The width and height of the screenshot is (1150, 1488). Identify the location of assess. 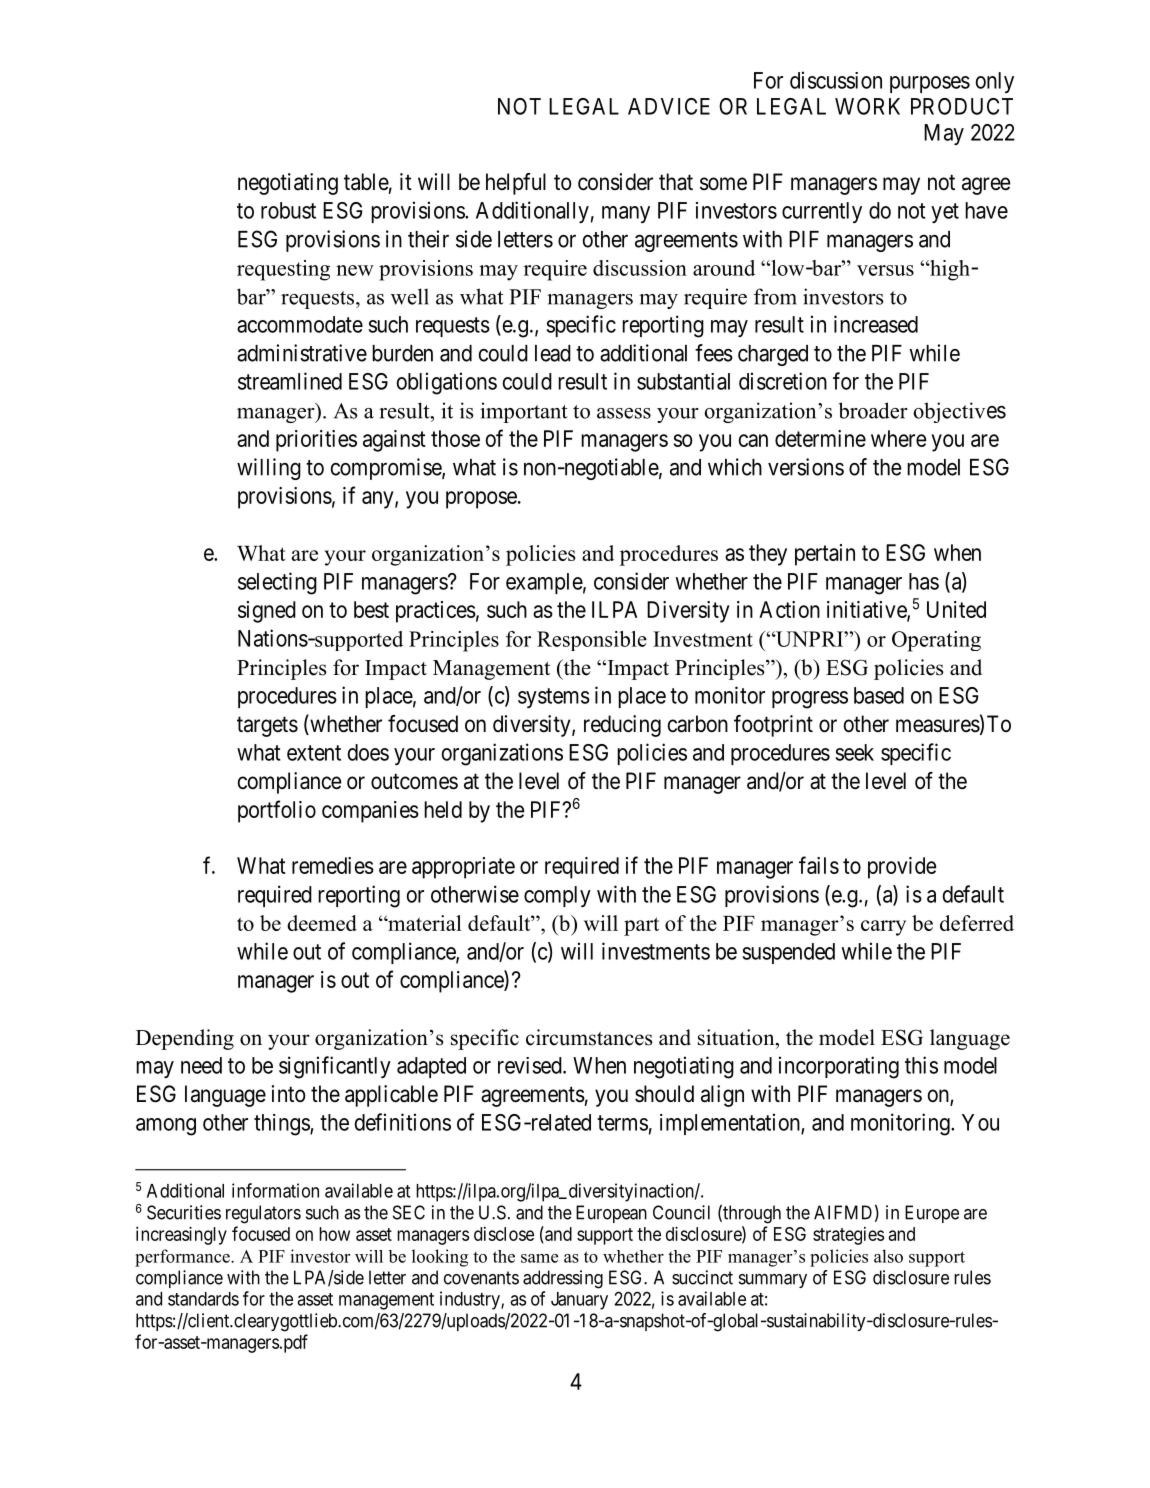
(624, 413).
